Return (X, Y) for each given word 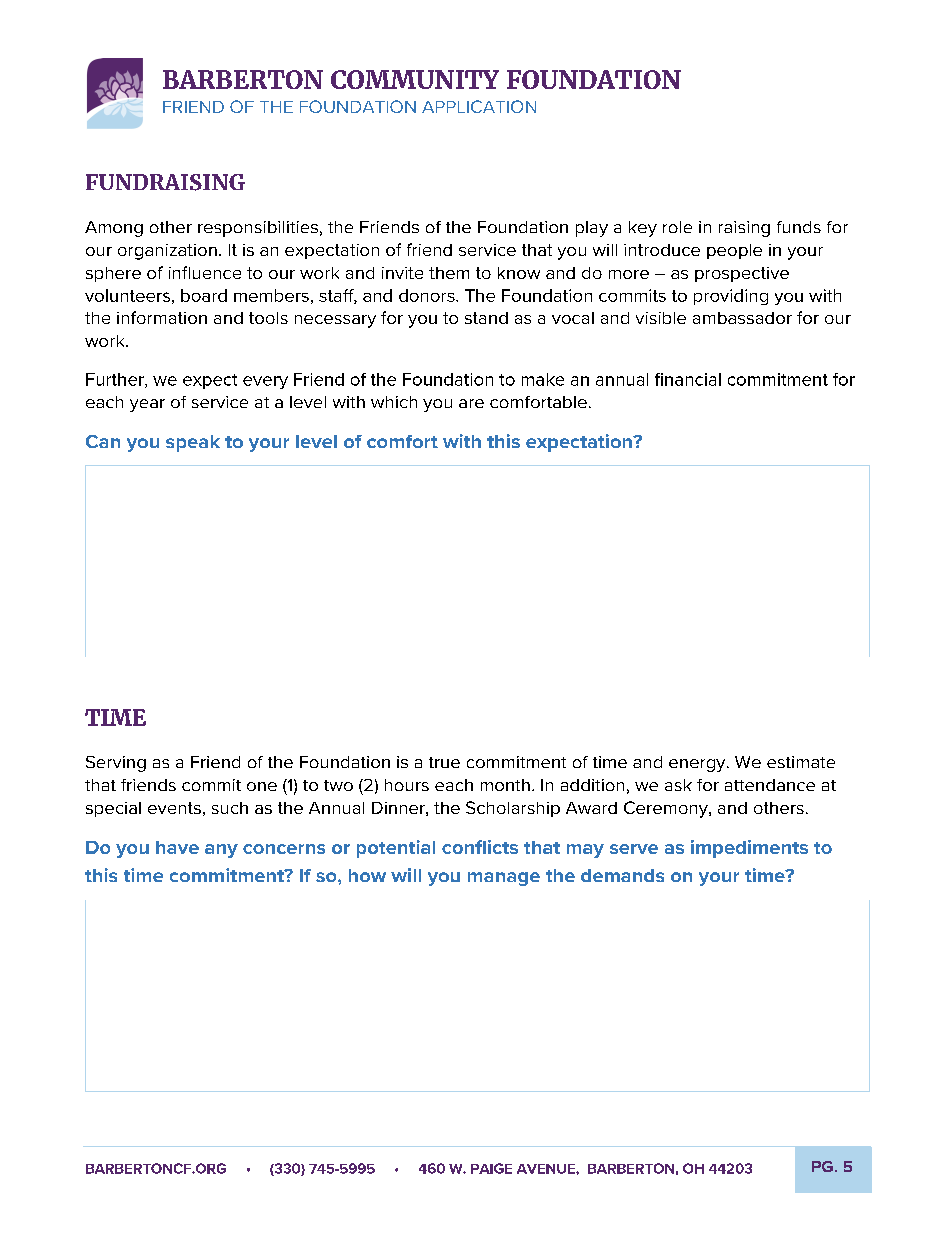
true (444, 762)
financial (688, 379)
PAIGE (491, 1168)
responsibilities (258, 229)
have (177, 847)
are (471, 403)
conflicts (480, 847)
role (677, 227)
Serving (116, 764)
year (147, 405)
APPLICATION (479, 106)
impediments (749, 849)
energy (698, 765)
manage (504, 879)
